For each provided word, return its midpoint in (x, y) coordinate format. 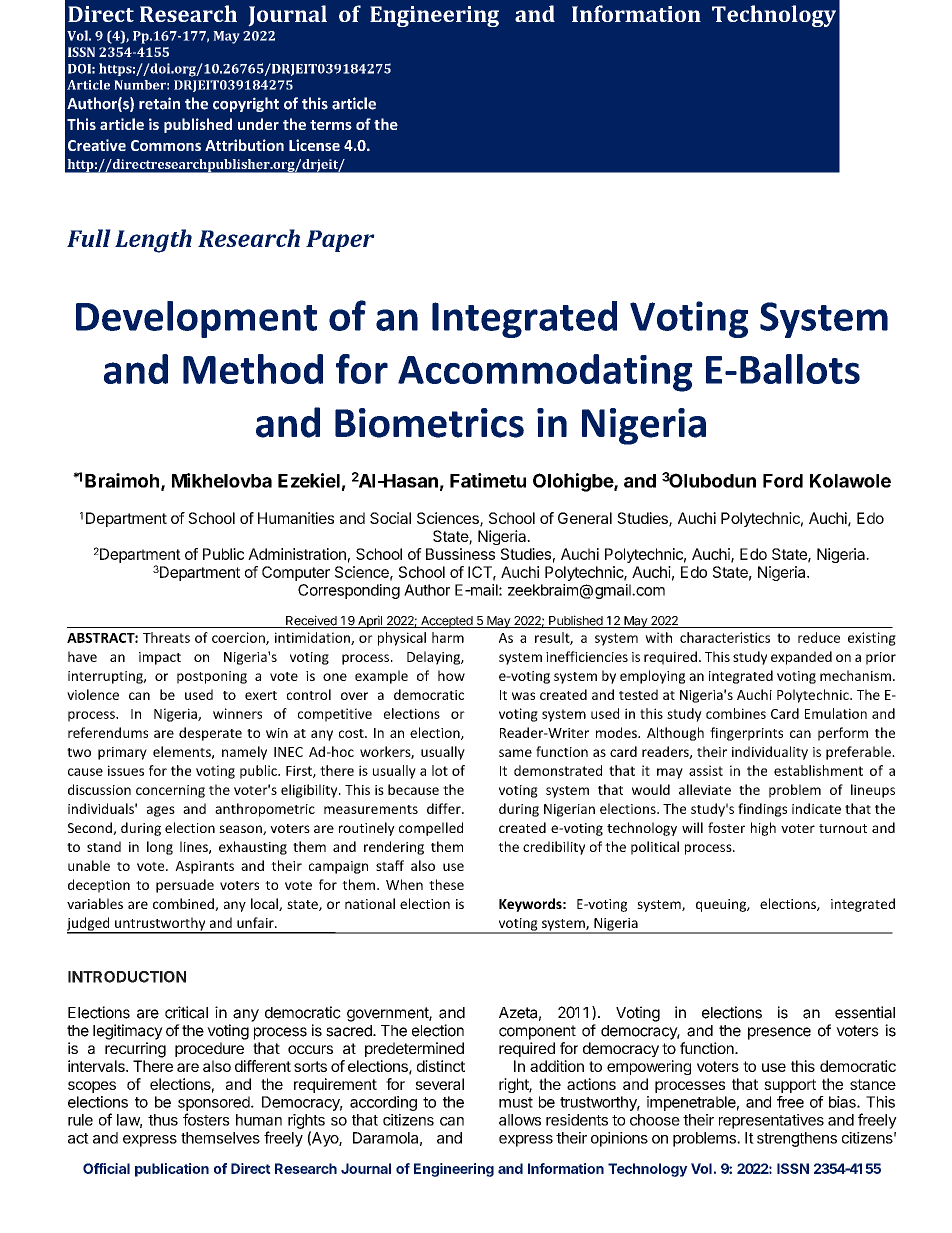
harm (448, 637)
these (446, 884)
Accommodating (545, 373)
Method (253, 369)
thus (163, 1120)
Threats (166, 637)
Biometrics (429, 423)
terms (331, 125)
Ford (783, 481)
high (763, 829)
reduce (819, 637)
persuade (185, 886)
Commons (166, 145)
